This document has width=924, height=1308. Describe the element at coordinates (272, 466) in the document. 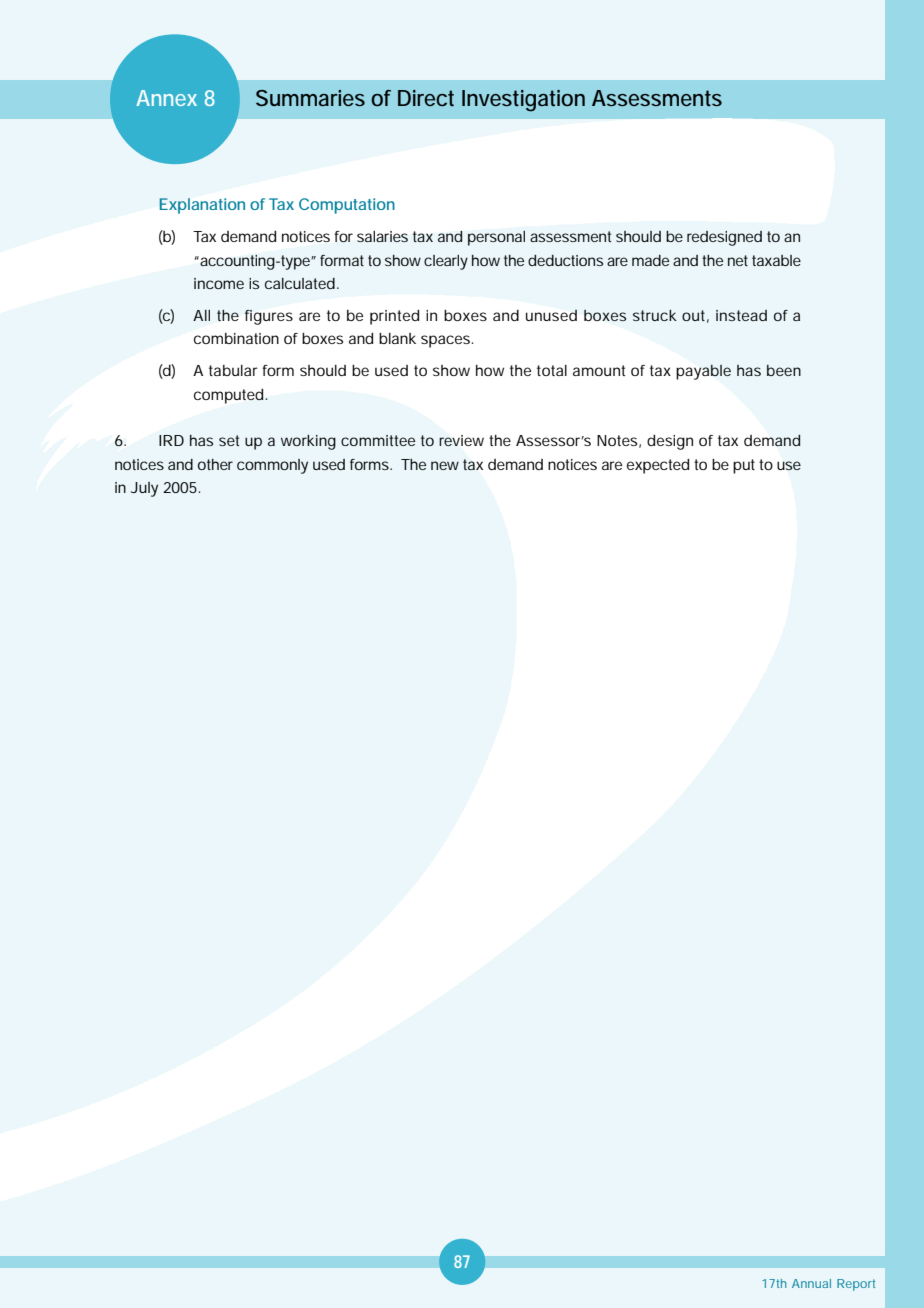

I see `commonly` at that location.
